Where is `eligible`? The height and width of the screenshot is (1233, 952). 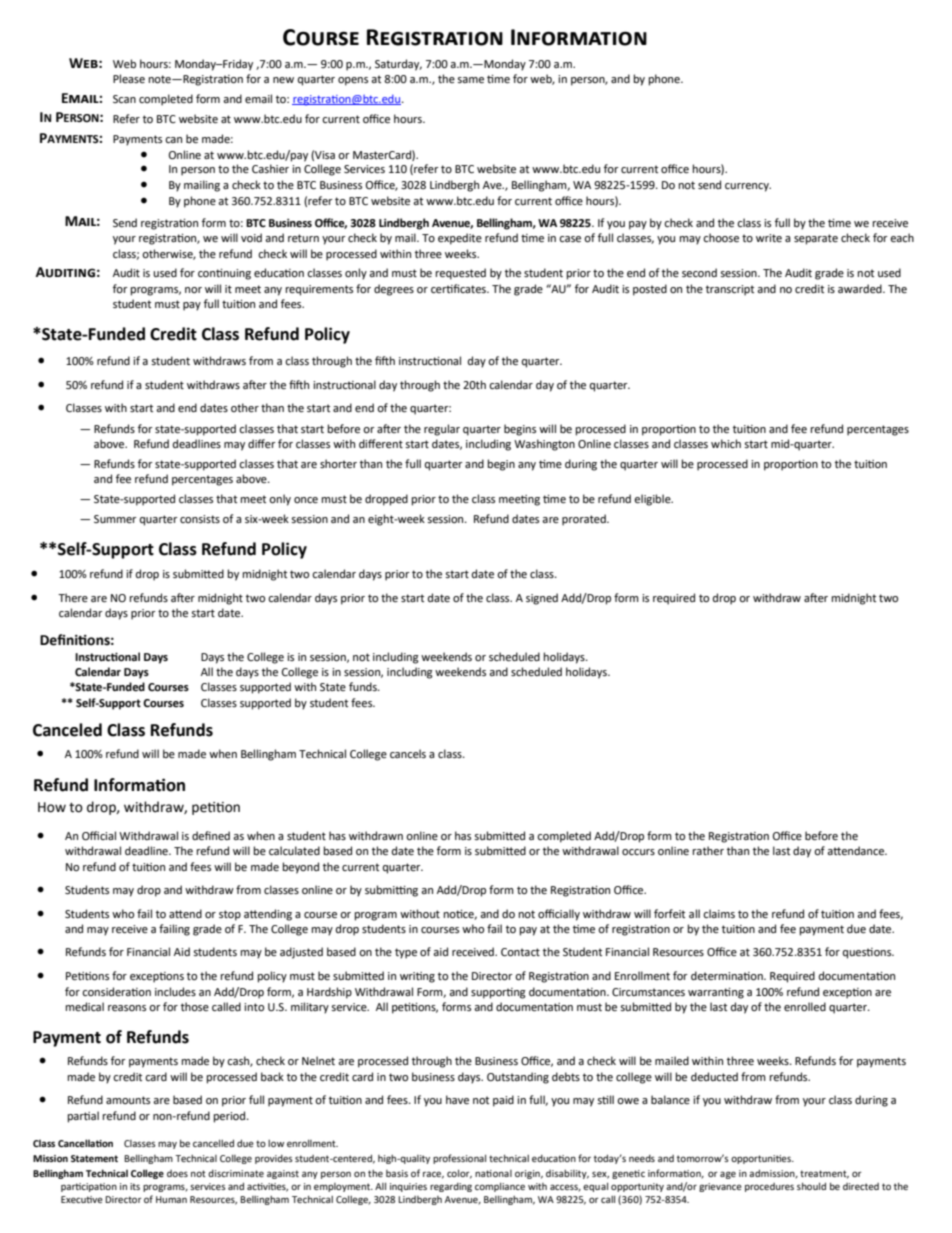 eligible is located at coordinates (653, 500).
